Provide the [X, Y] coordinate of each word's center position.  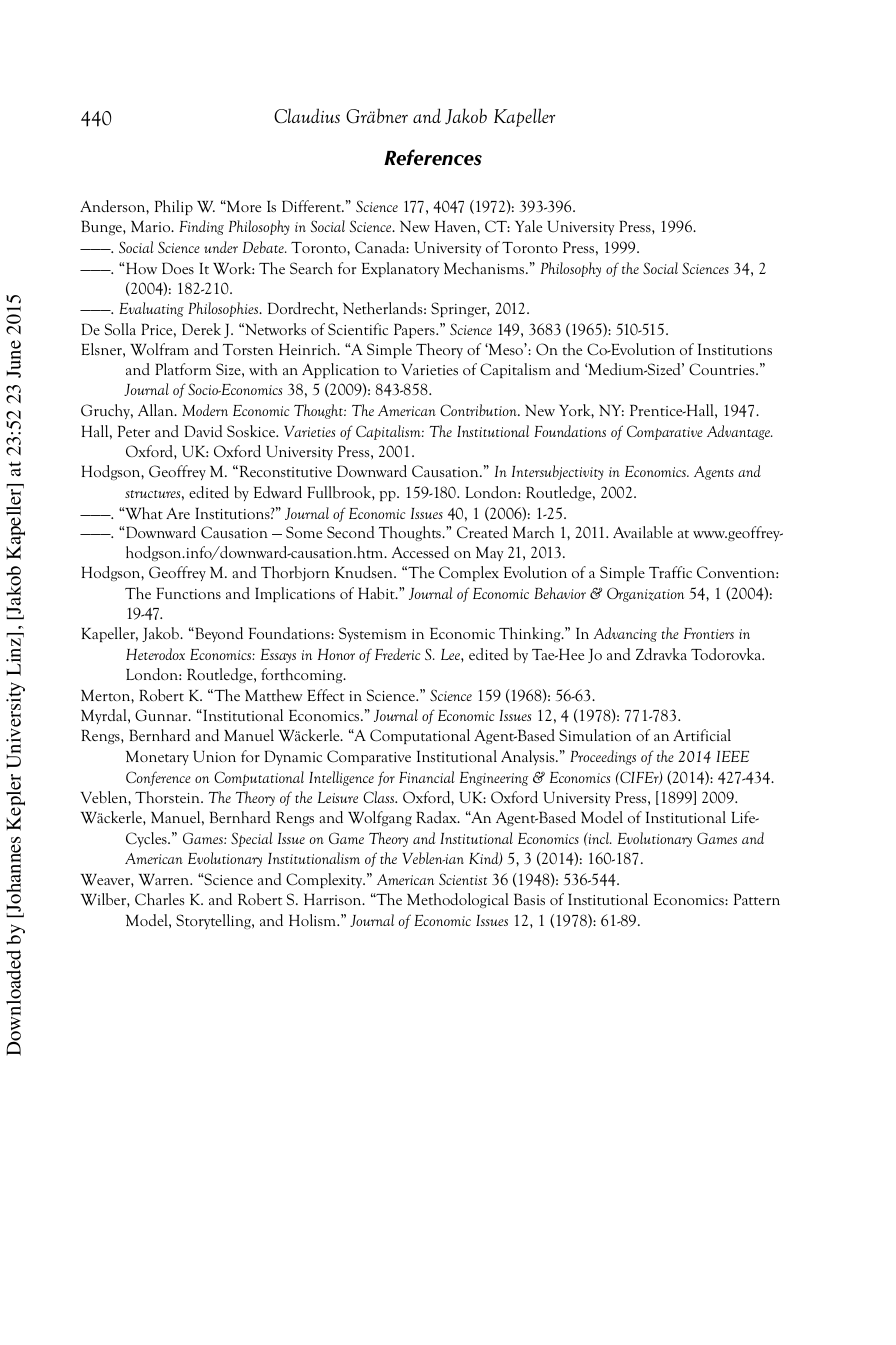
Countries [723, 369]
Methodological [458, 900]
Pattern [757, 899]
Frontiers [709, 633]
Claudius [307, 115]
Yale [528, 226]
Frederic [398, 654]
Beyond [218, 634]
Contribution [479, 410]
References [433, 157]
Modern [205, 410]
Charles [159, 899]
